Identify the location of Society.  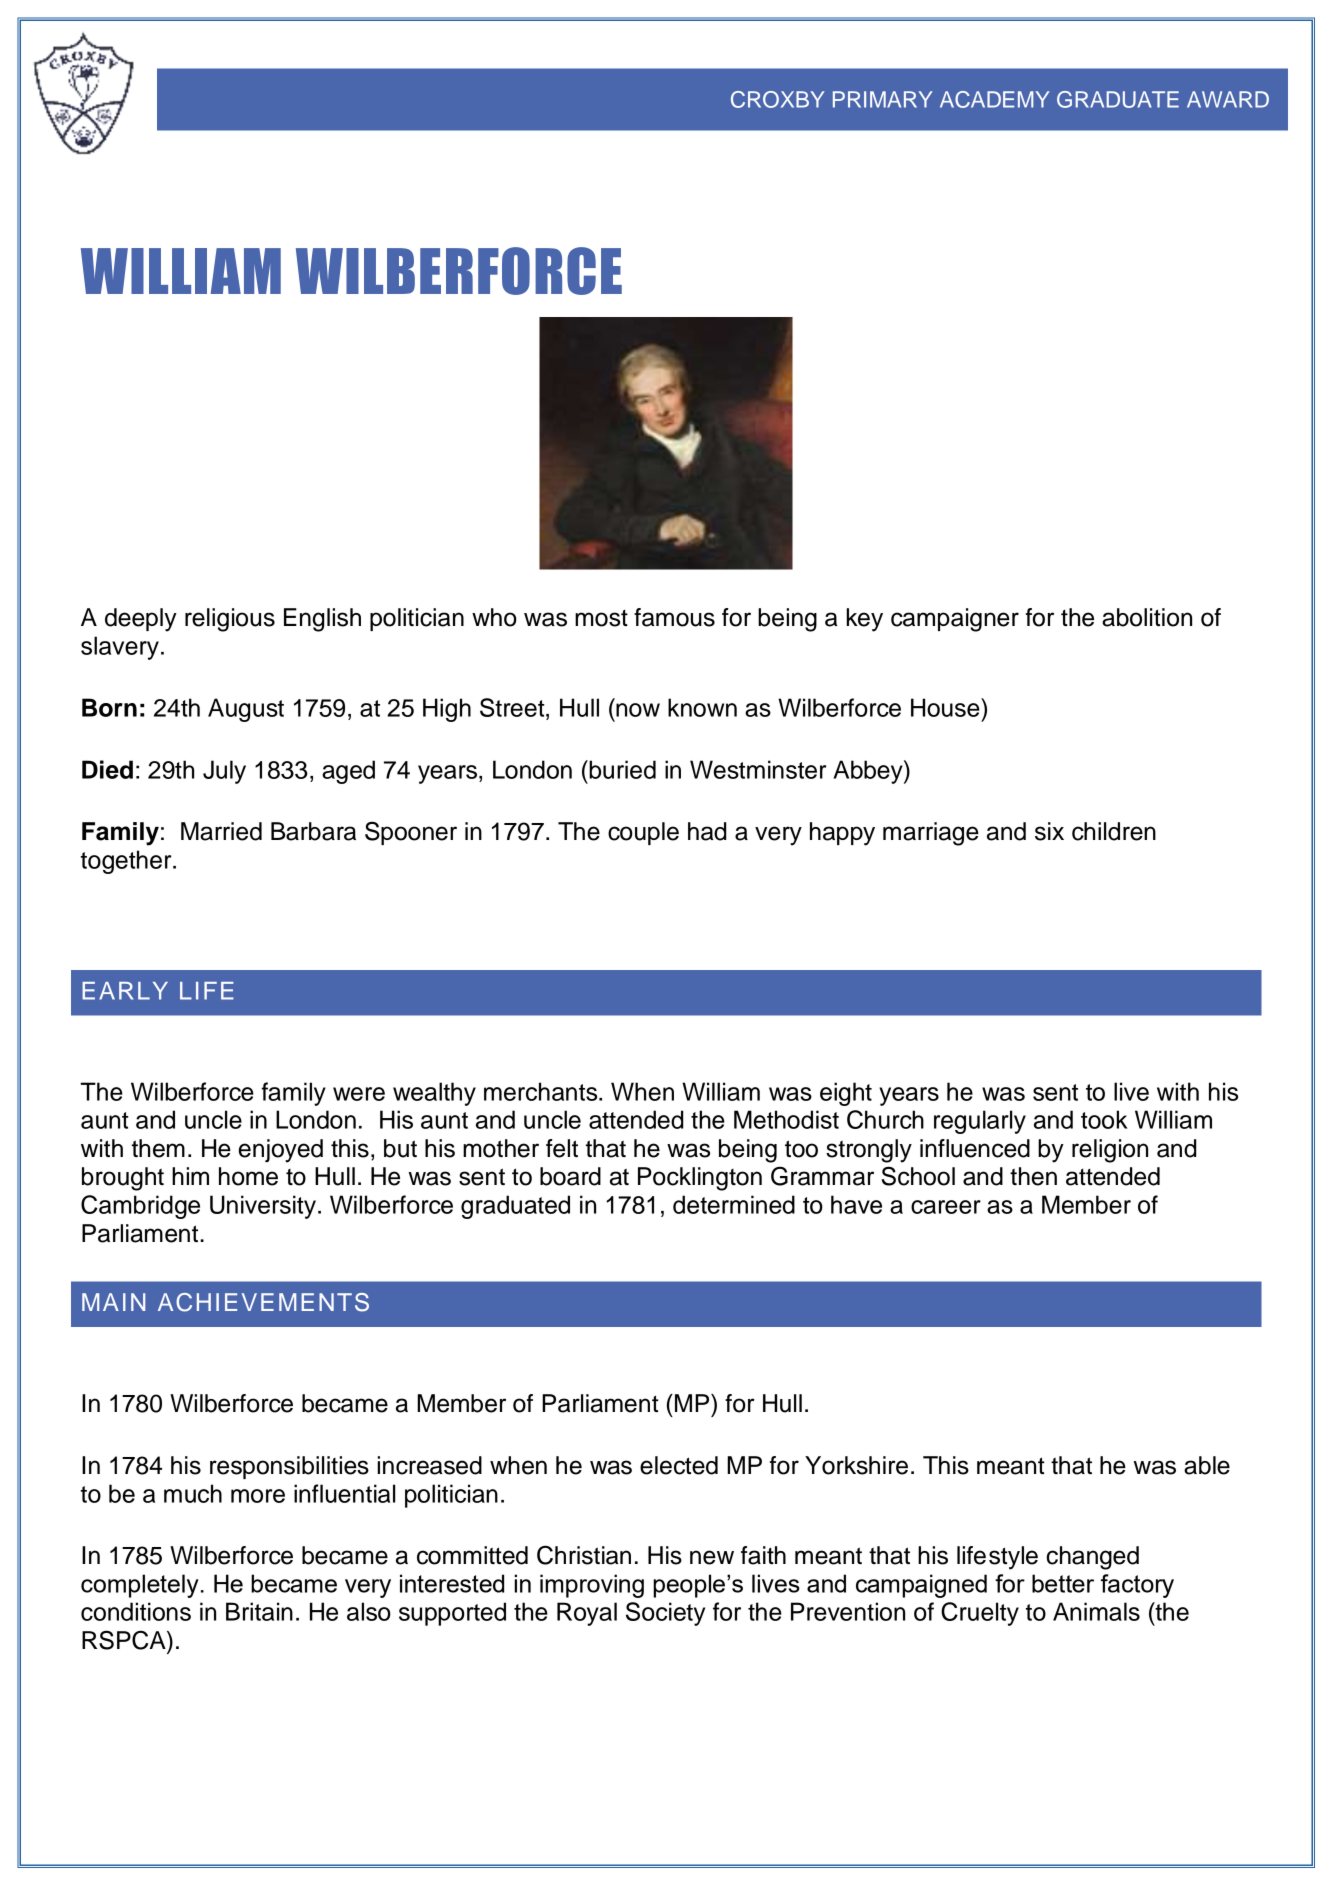
(665, 1614).
